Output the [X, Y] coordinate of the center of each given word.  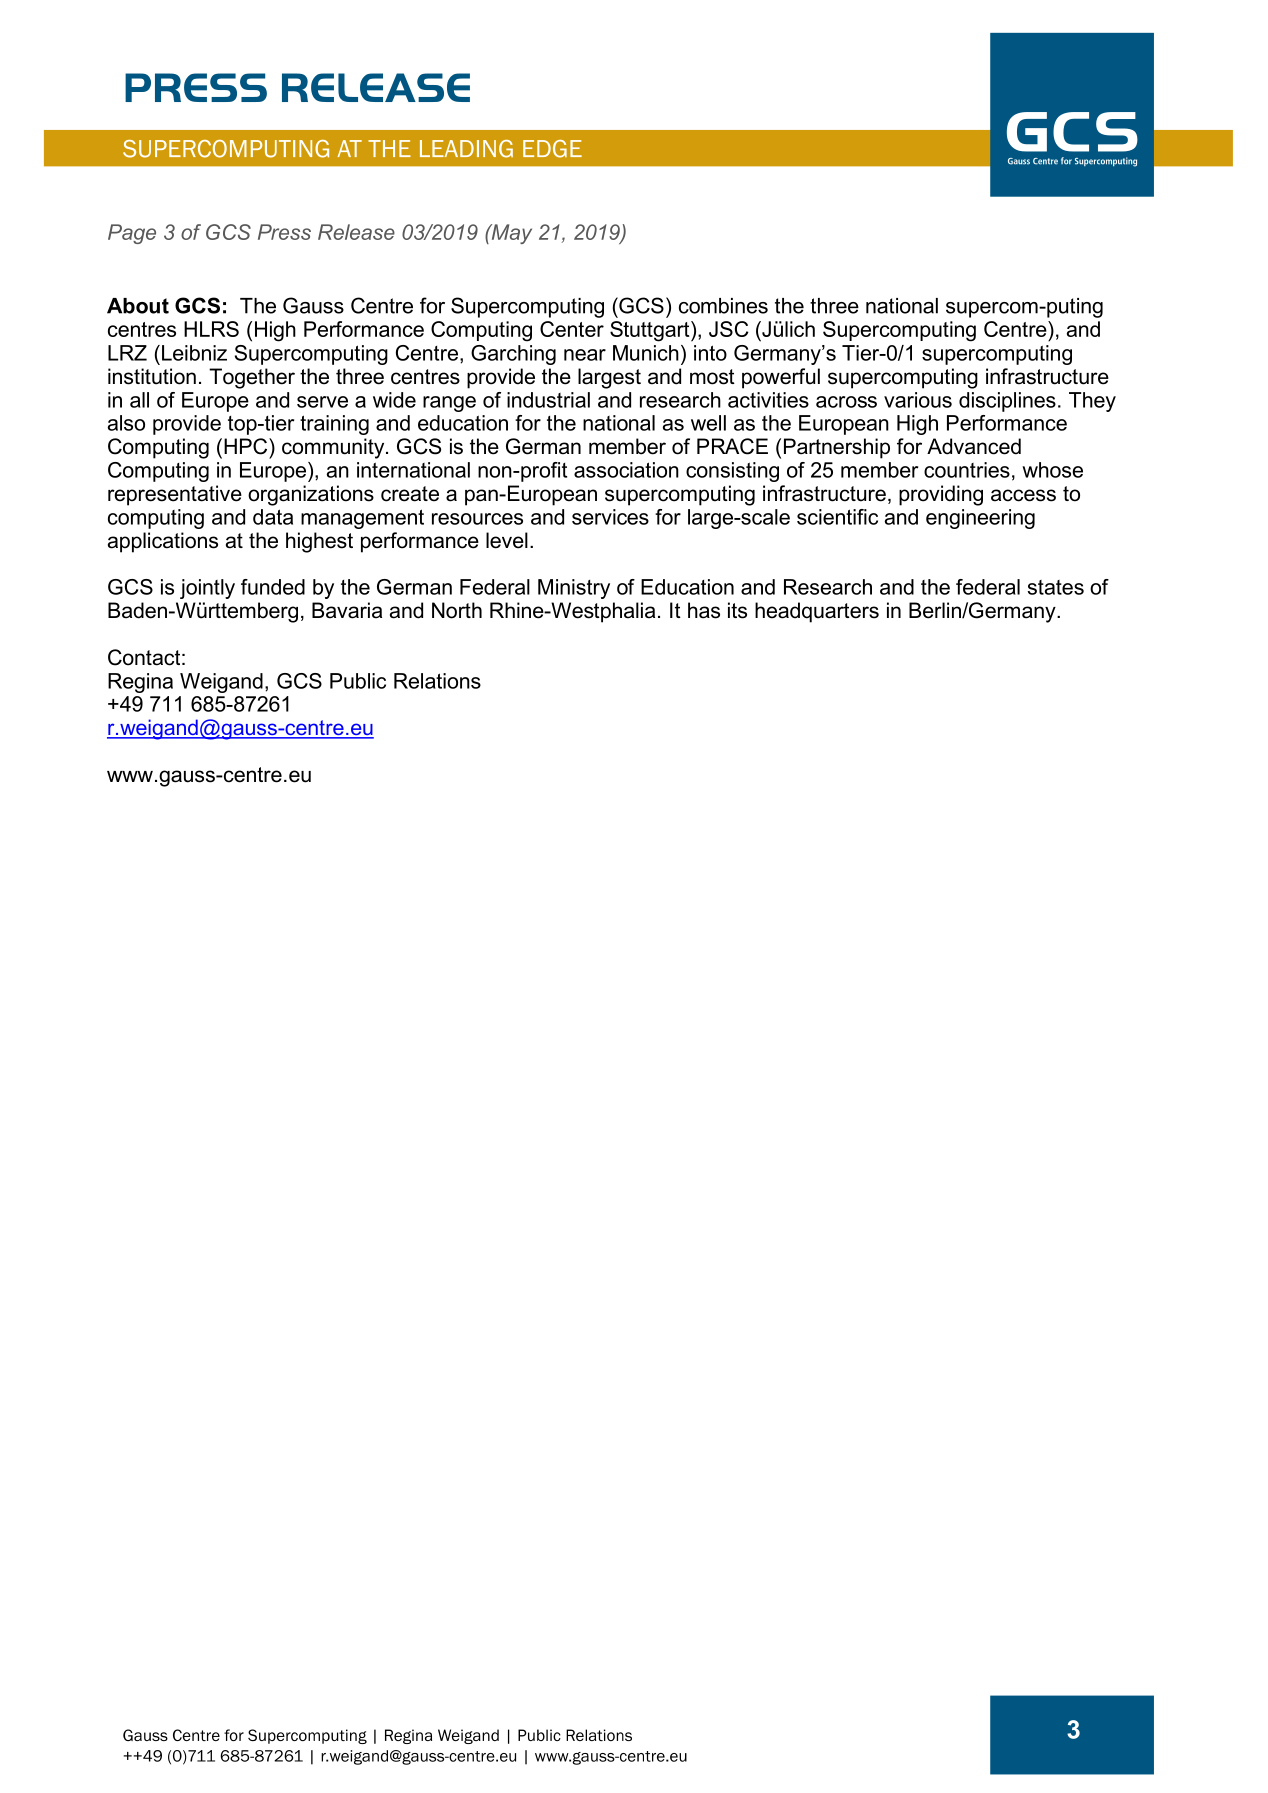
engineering [980, 519]
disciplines [1007, 402]
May [510, 234]
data [273, 517]
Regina [140, 683]
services [610, 517]
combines [723, 306]
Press [284, 232]
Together [252, 378]
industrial [548, 400]
